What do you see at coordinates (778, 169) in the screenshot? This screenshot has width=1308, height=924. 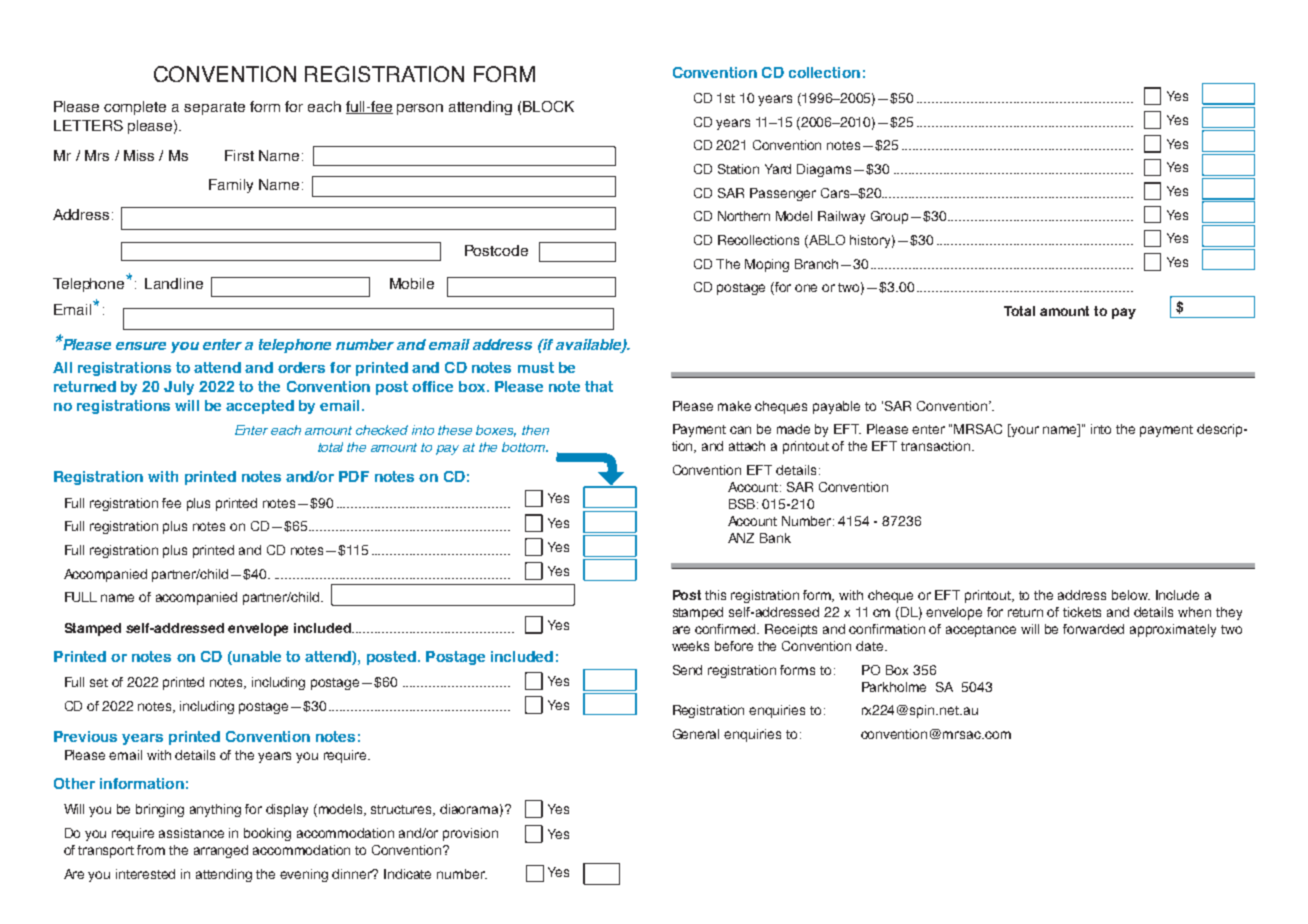 I see `Yard` at bounding box center [778, 169].
